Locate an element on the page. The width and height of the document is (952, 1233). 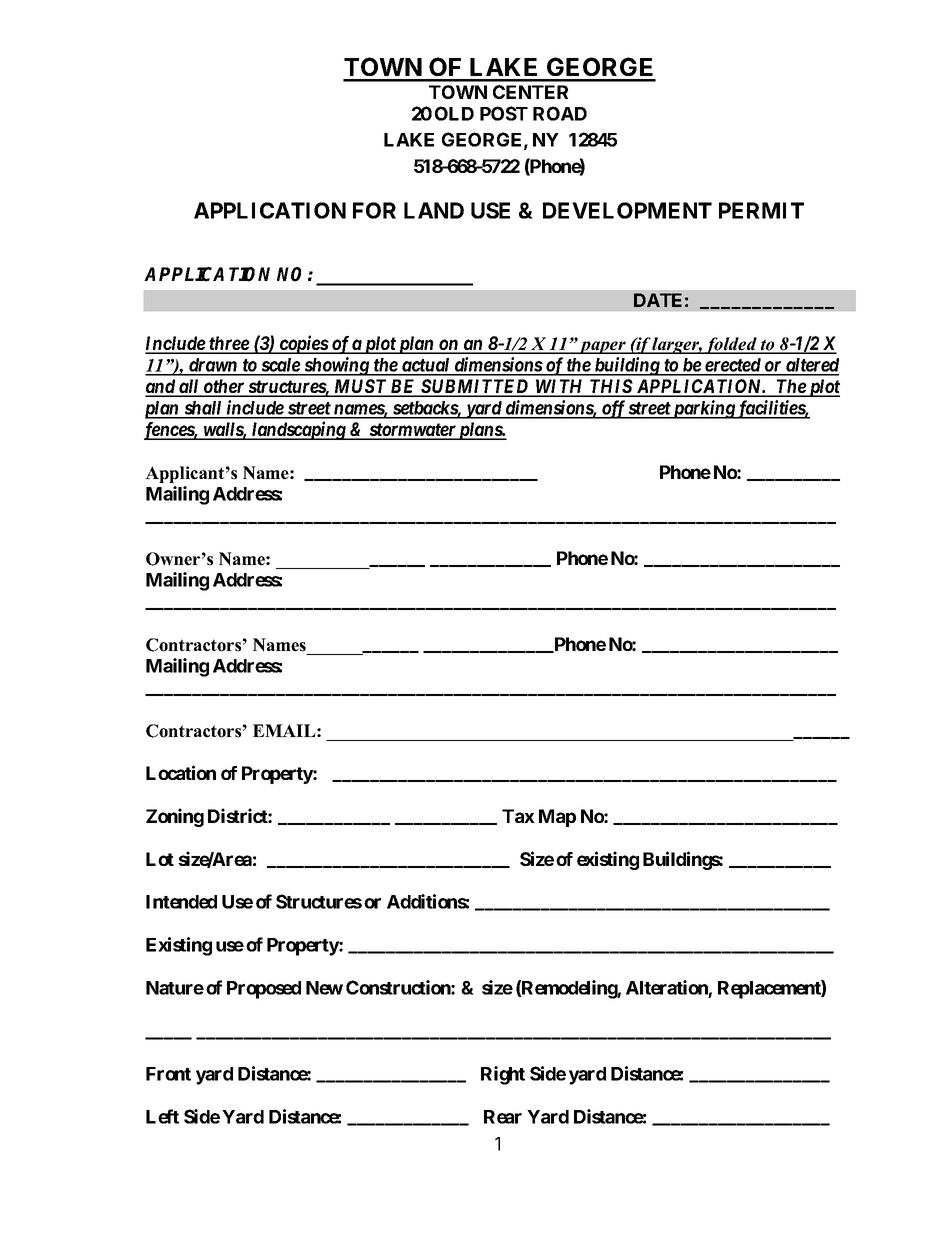
stormwater is located at coordinates (412, 431).
